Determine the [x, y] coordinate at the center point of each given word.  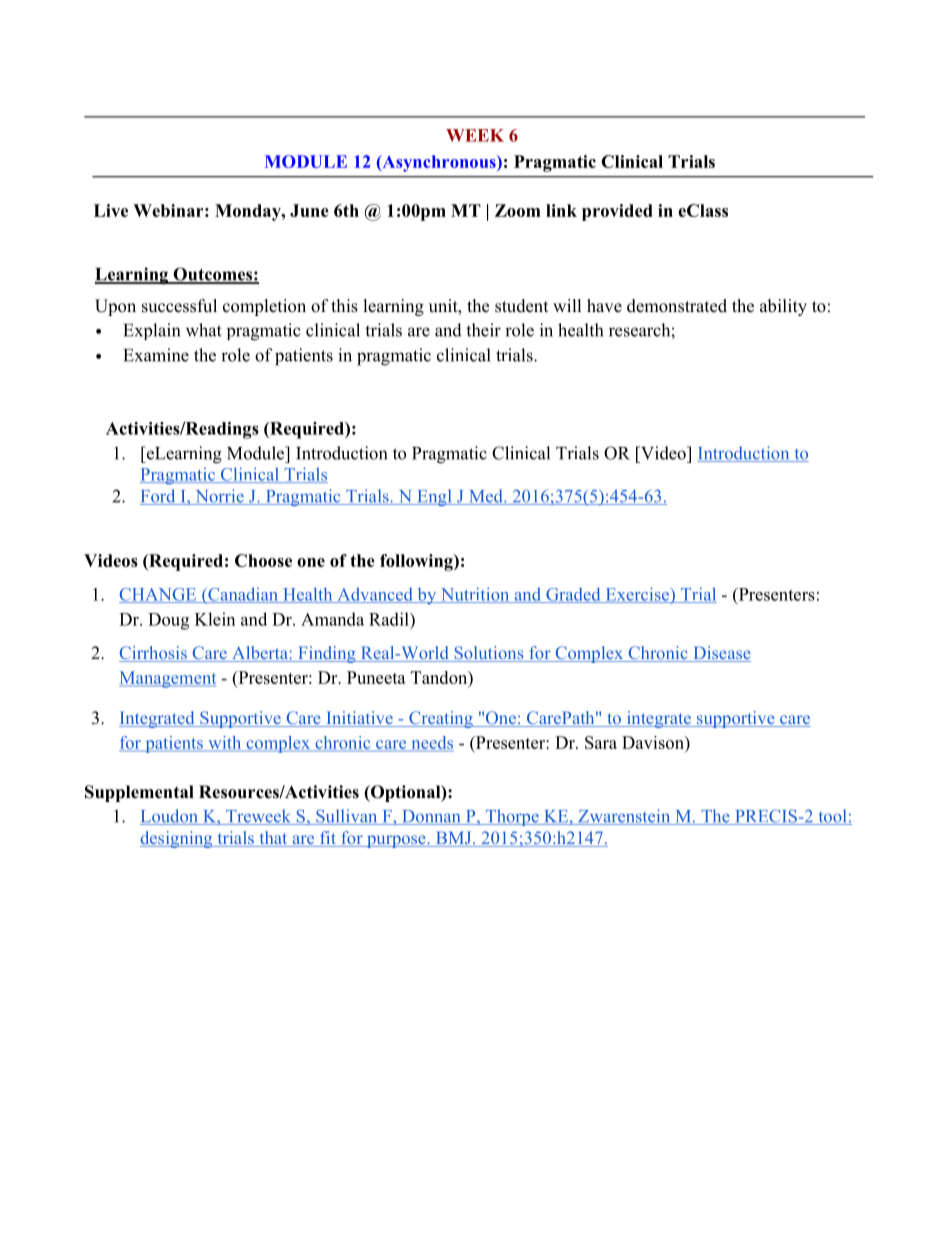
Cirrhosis [154, 654]
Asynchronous [439, 163]
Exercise [637, 595]
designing [177, 839]
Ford [159, 497]
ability [783, 307]
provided [617, 212]
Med [486, 497]
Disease [721, 654]
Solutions [489, 654]
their [483, 330]
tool [832, 817]
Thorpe [512, 817]
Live [111, 210]
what [204, 330]
